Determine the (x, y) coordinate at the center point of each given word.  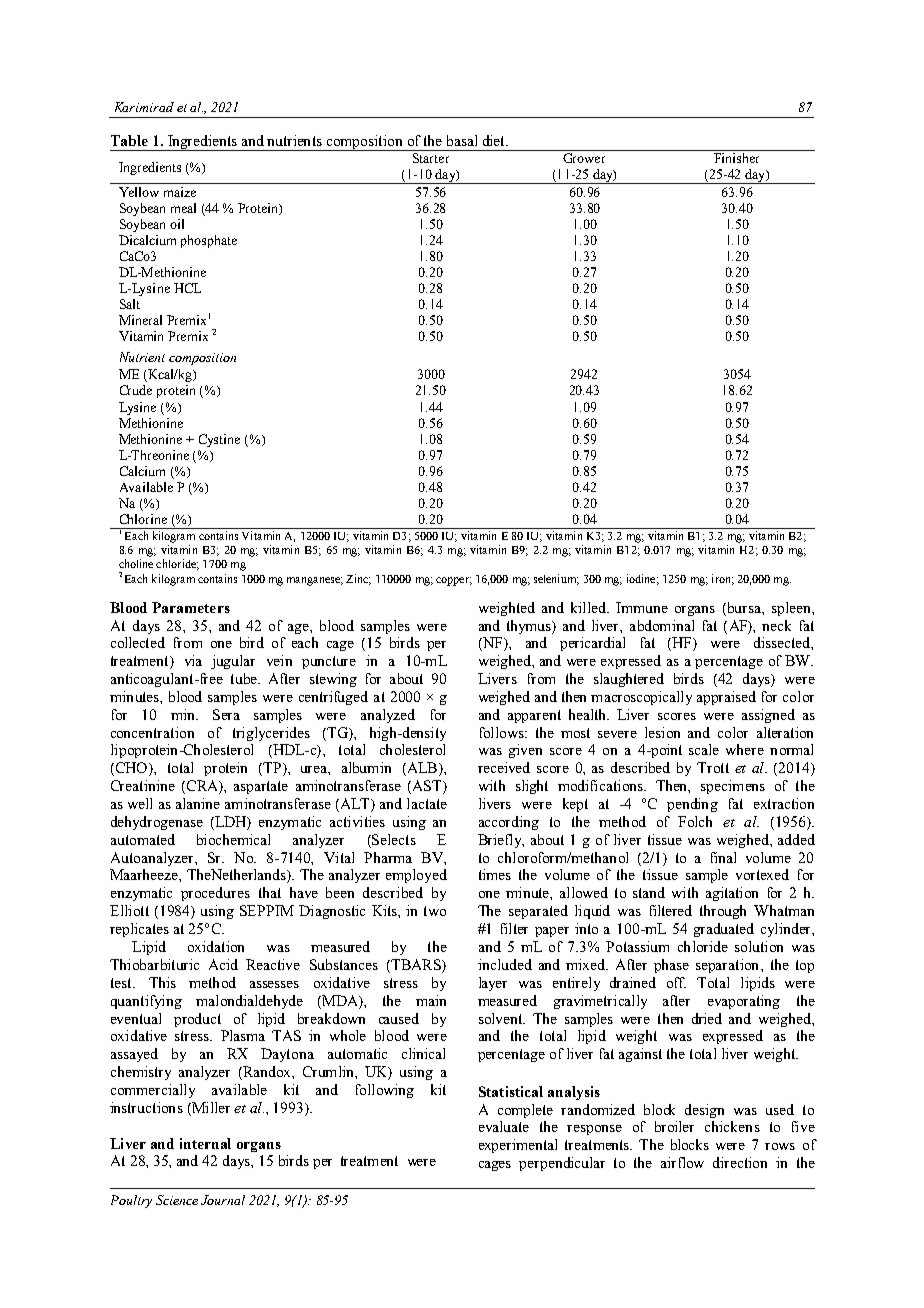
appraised (726, 698)
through (723, 912)
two (435, 911)
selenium (556, 579)
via (193, 660)
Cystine (219, 440)
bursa (744, 607)
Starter (431, 158)
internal (205, 1143)
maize (180, 192)
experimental (518, 1146)
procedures (215, 894)
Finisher (736, 158)
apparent (534, 716)
